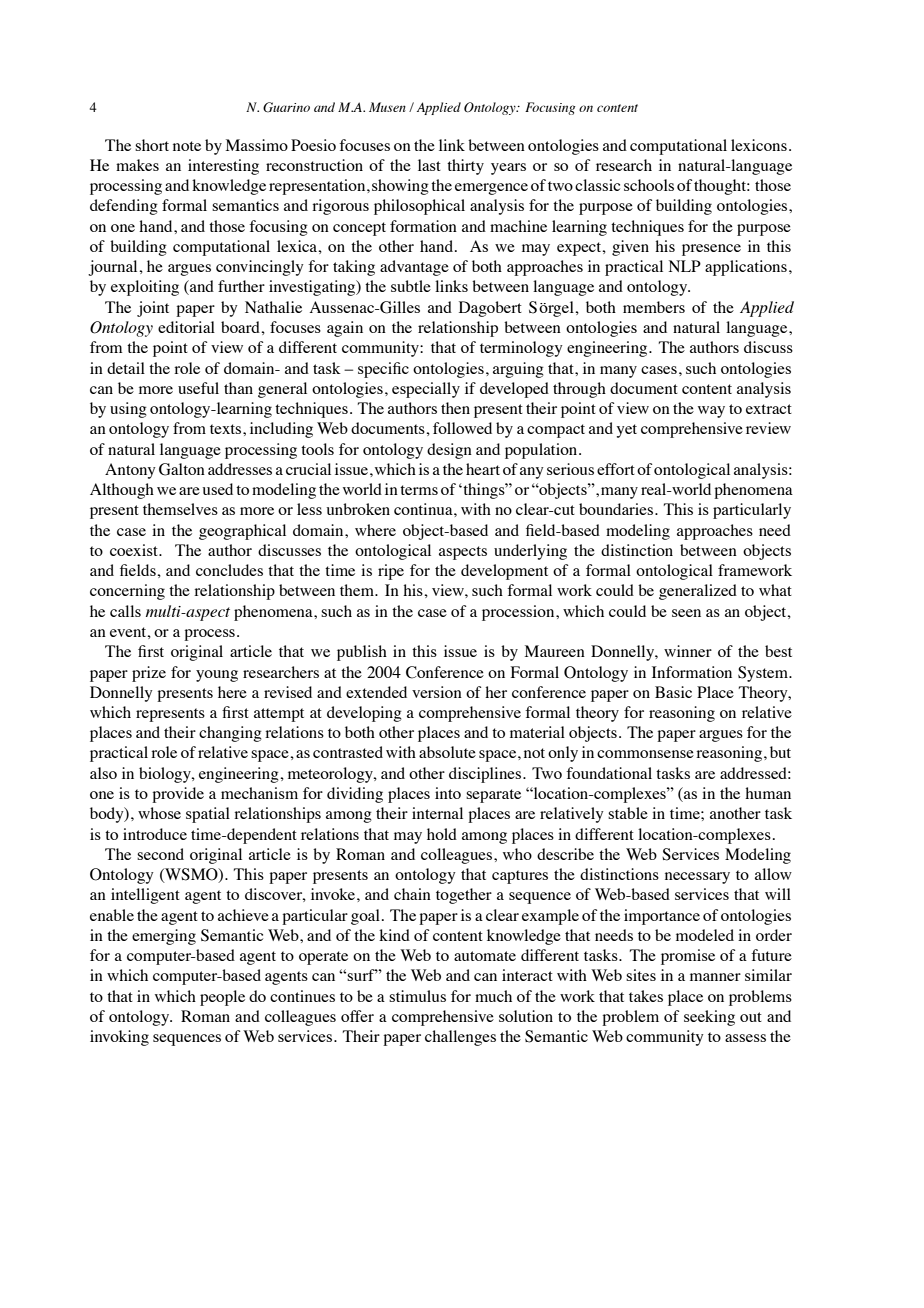  What do you see at coordinates (686, 613) in the screenshot?
I see `seen` at bounding box center [686, 613].
